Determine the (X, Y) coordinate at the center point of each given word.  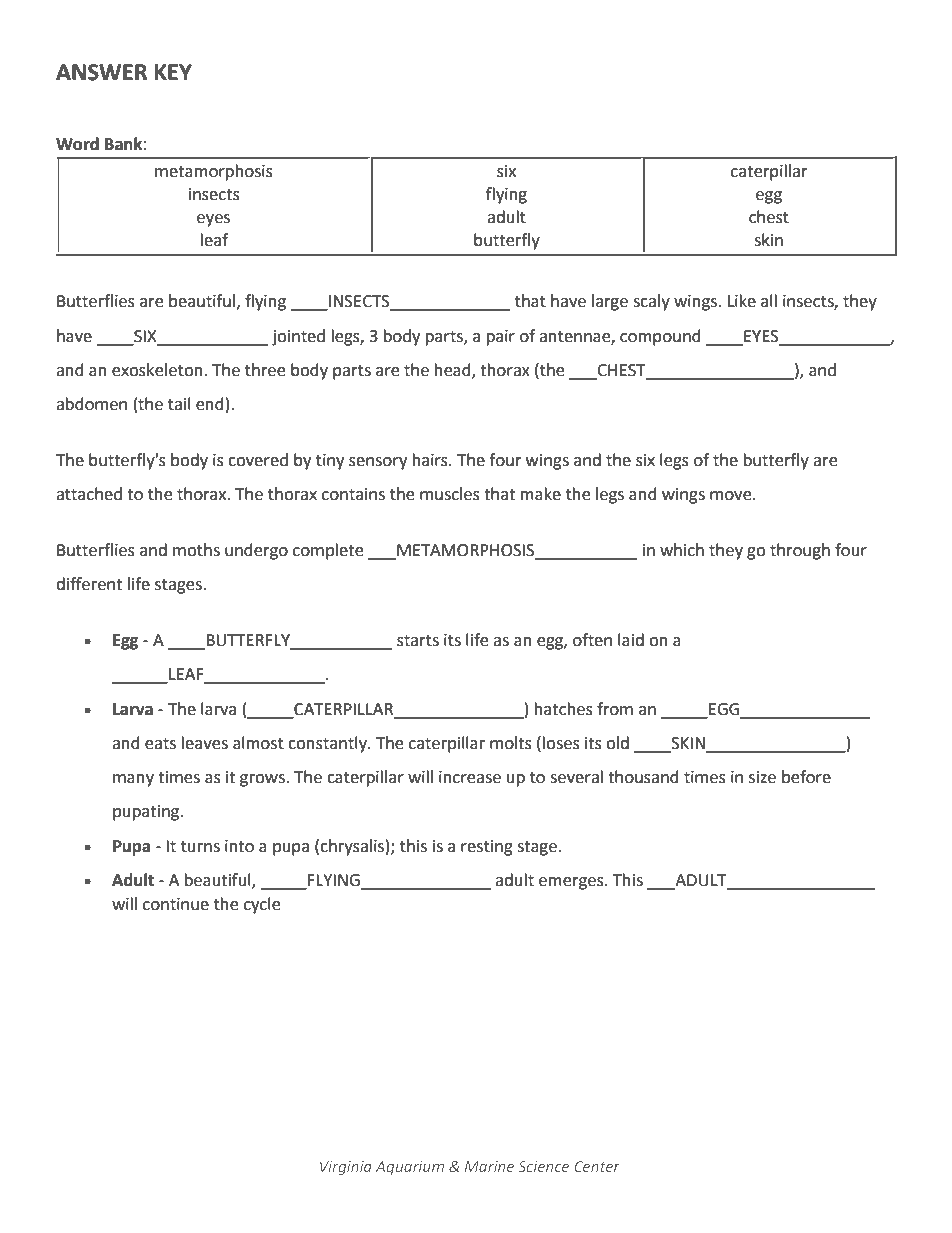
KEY (173, 72)
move (732, 496)
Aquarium (410, 1168)
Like (742, 301)
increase (470, 777)
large (610, 302)
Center (597, 1166)
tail (179, 404)
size (762, 777)
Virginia (346, 1168)
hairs (431, 460)
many (133, 780)
